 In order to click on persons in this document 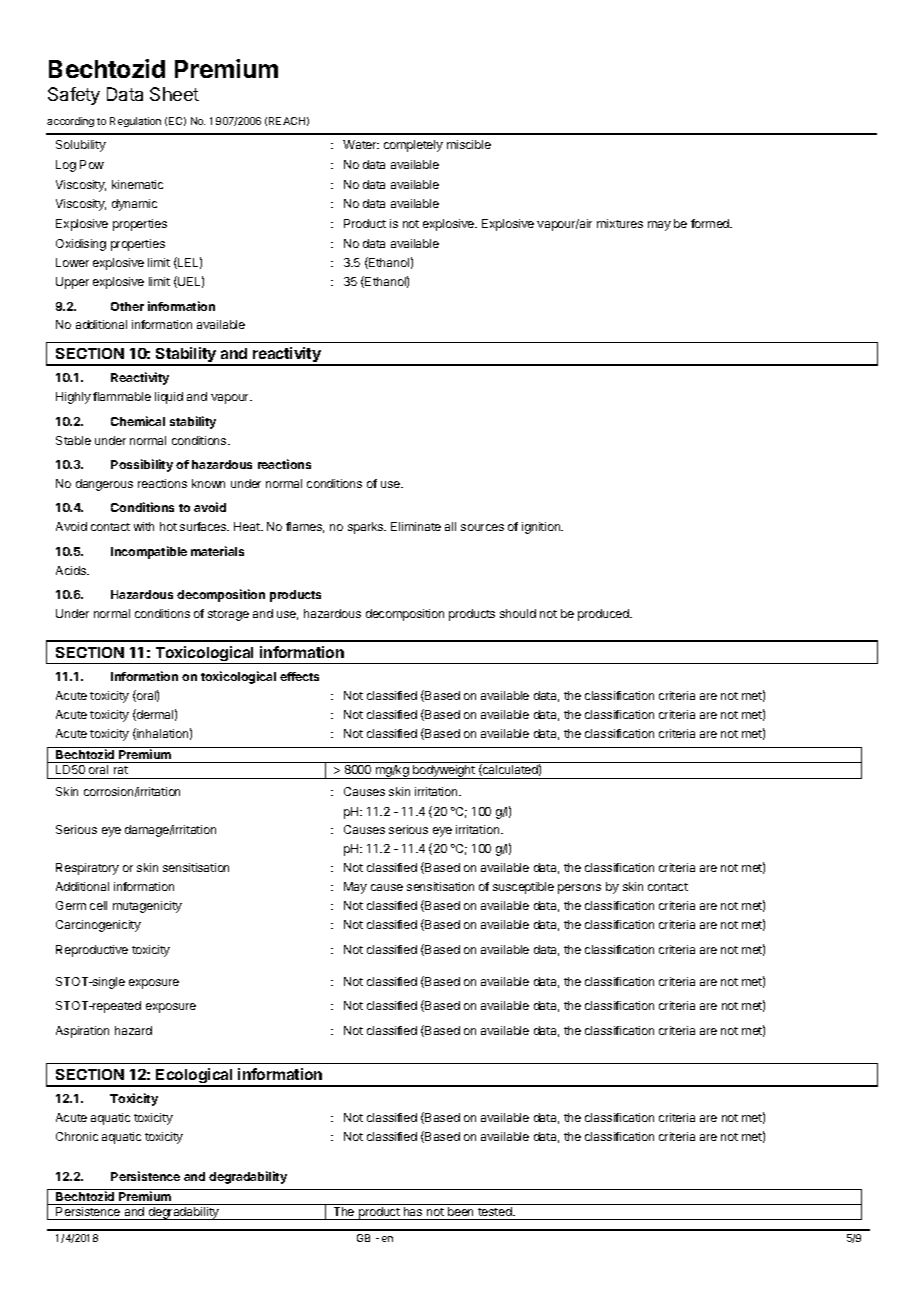, I will do `click(579, 889)`.
